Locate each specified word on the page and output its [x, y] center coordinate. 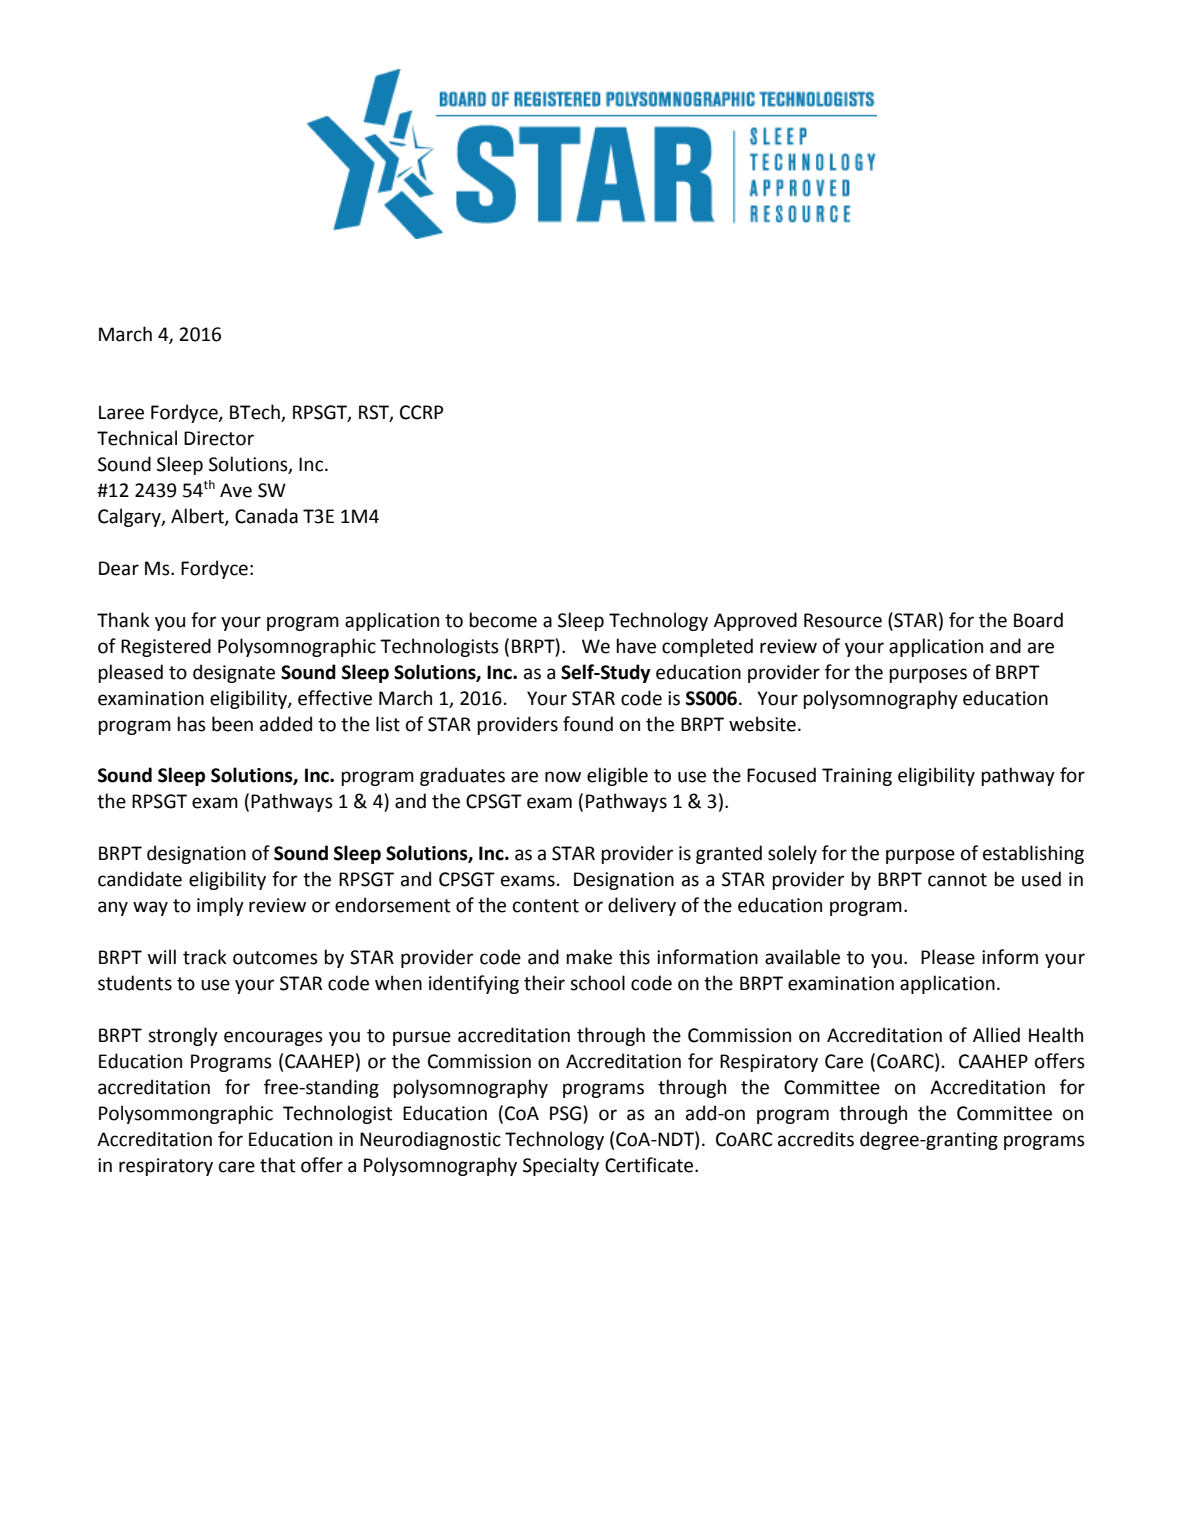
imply [220, 906]
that [278, 1165]
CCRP [421, 412]
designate [234, 673]
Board [1038, 620]
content [546, 906]
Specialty [561, 1166]
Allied [996, 1035]
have [636, 646]
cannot [957, 880]
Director [219, 438]
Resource [843, 620]
